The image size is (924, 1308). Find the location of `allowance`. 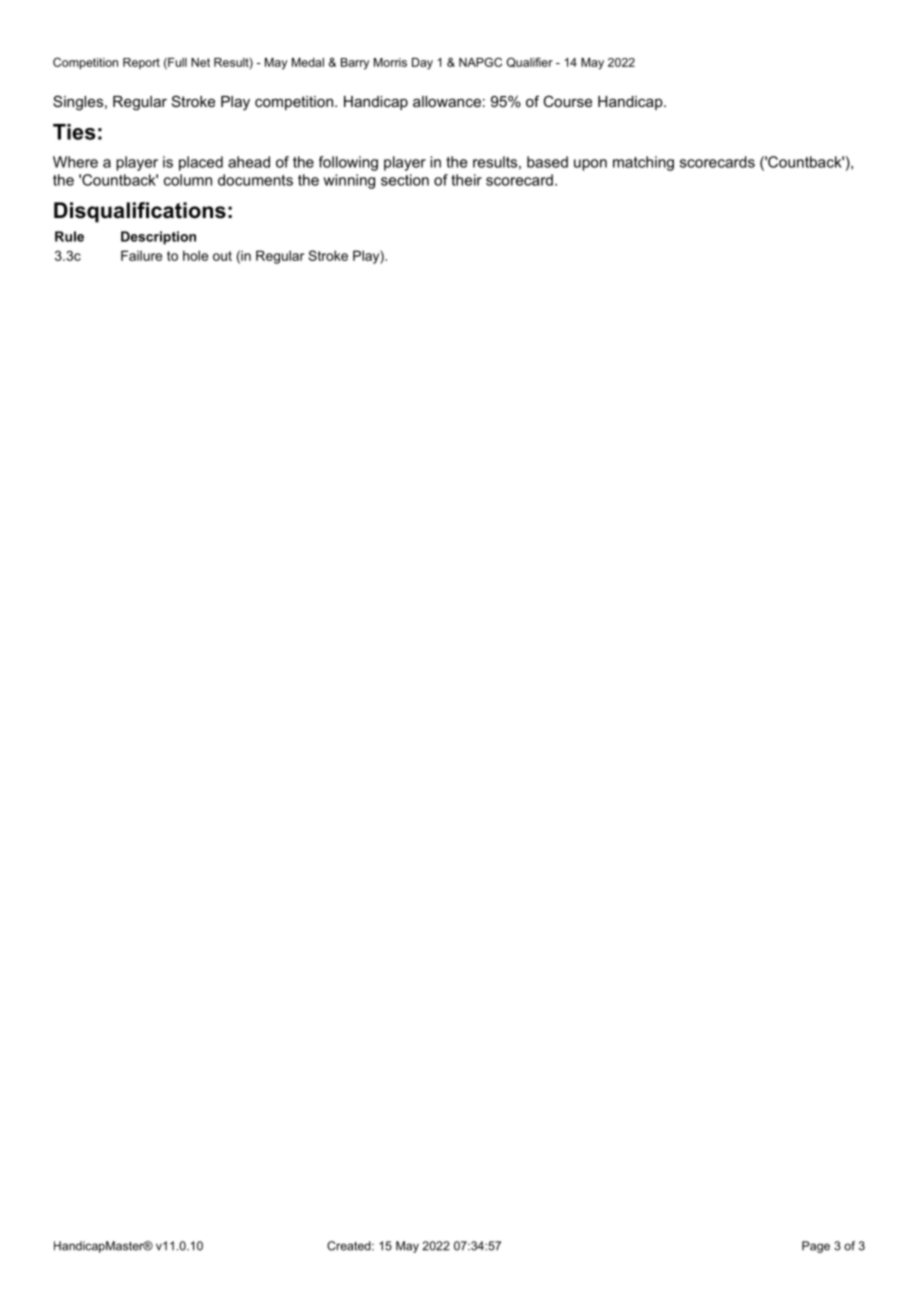

allowance is located at coordinates (447, 101).
